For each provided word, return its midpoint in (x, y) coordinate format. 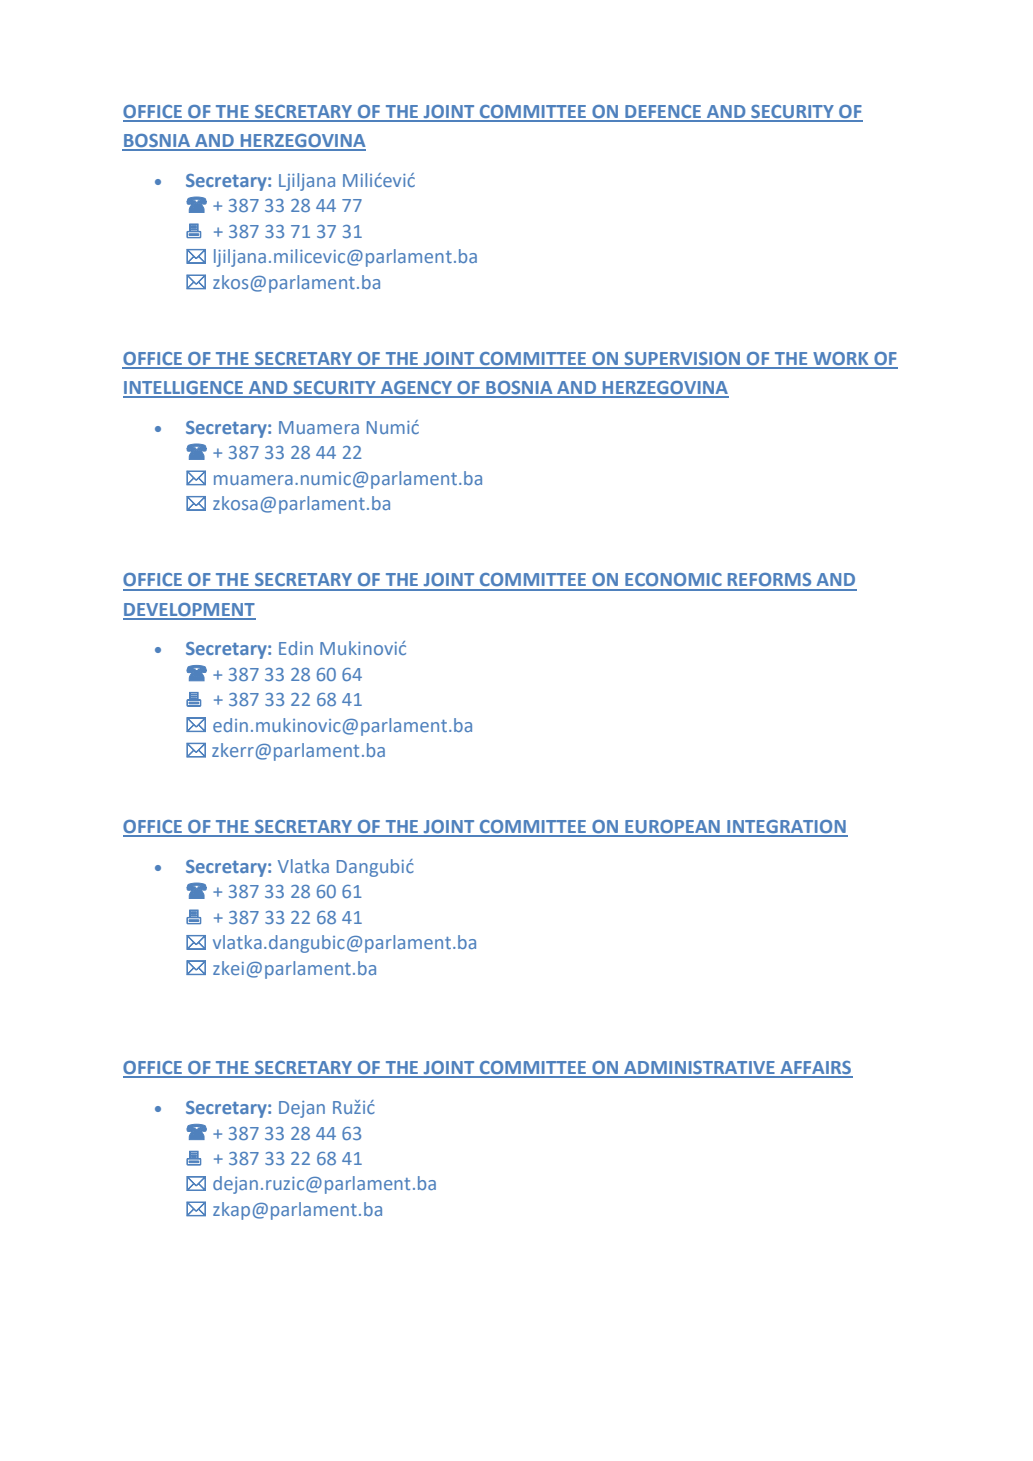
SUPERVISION (682, 360)
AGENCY (416, 389)
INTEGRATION (786, 828)
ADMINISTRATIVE (699, 1069)
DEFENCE (663, 113)
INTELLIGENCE (184, 389)
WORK (841, 360)
